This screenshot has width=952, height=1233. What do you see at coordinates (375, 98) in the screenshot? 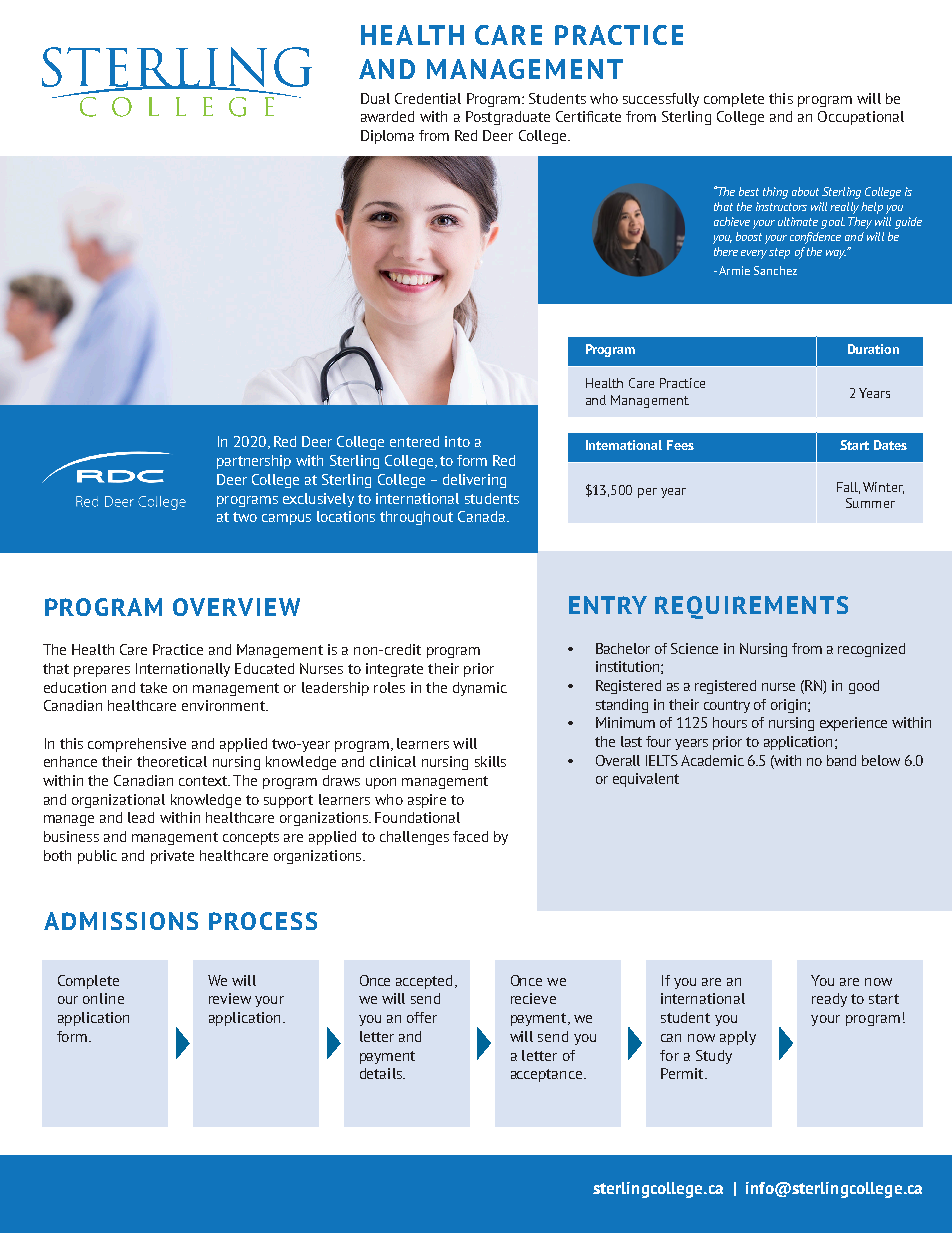
I see `Dual` at bounding box center [375, 98].
